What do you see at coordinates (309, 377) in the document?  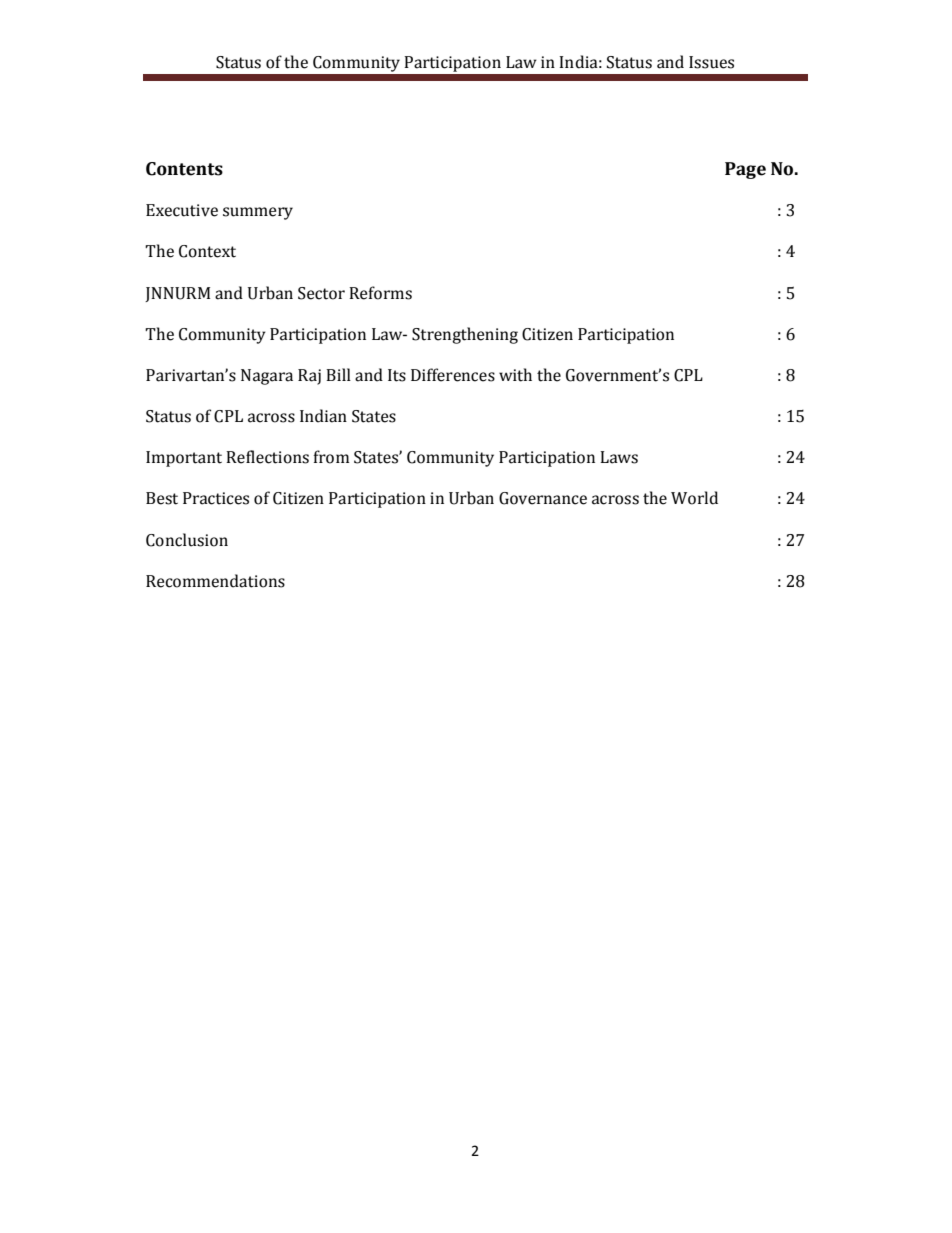 I see `Raj` at bounding box center [309, 377].
